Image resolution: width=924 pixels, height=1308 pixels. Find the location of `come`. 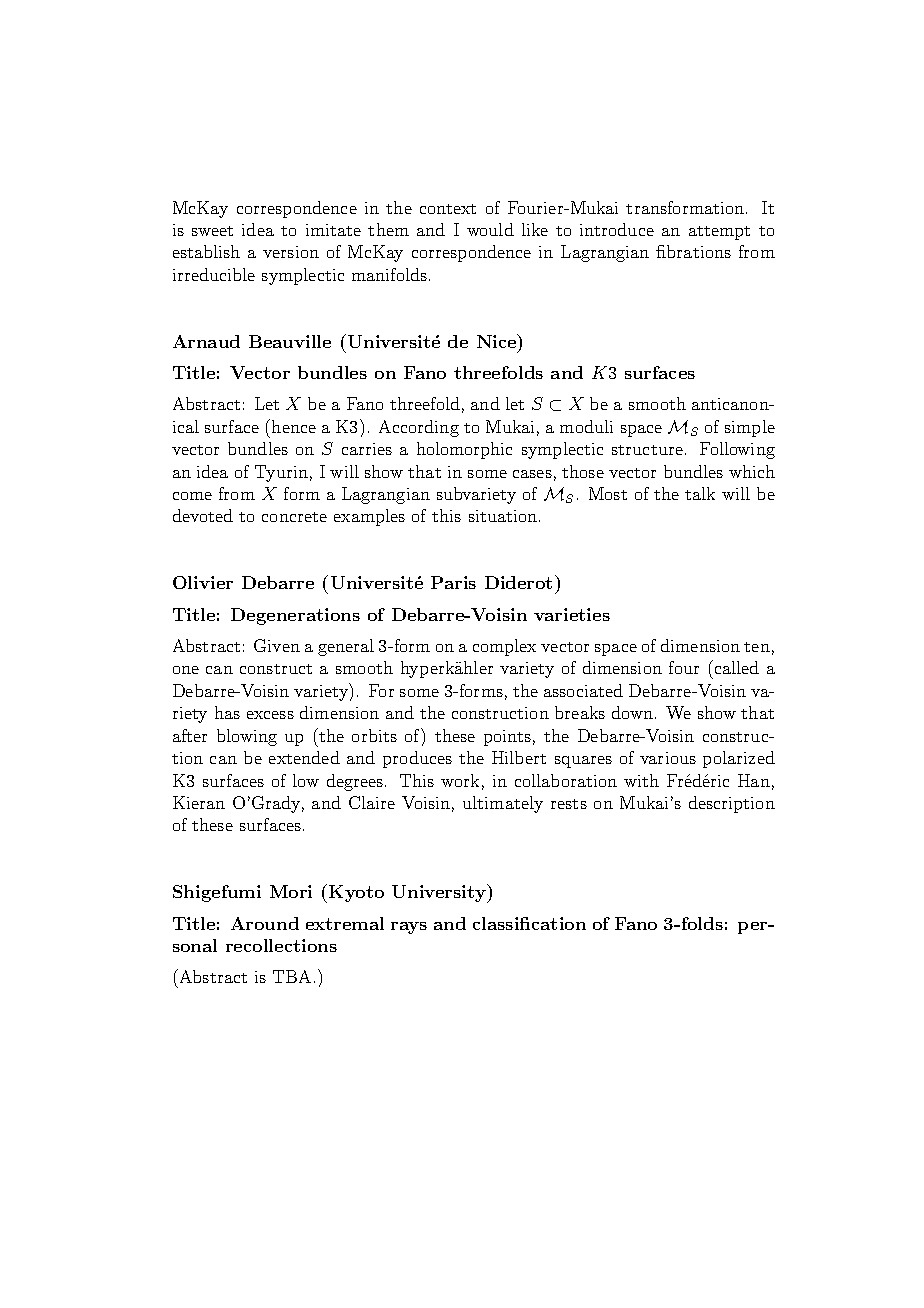

come is located at coordinates (192, 496).
